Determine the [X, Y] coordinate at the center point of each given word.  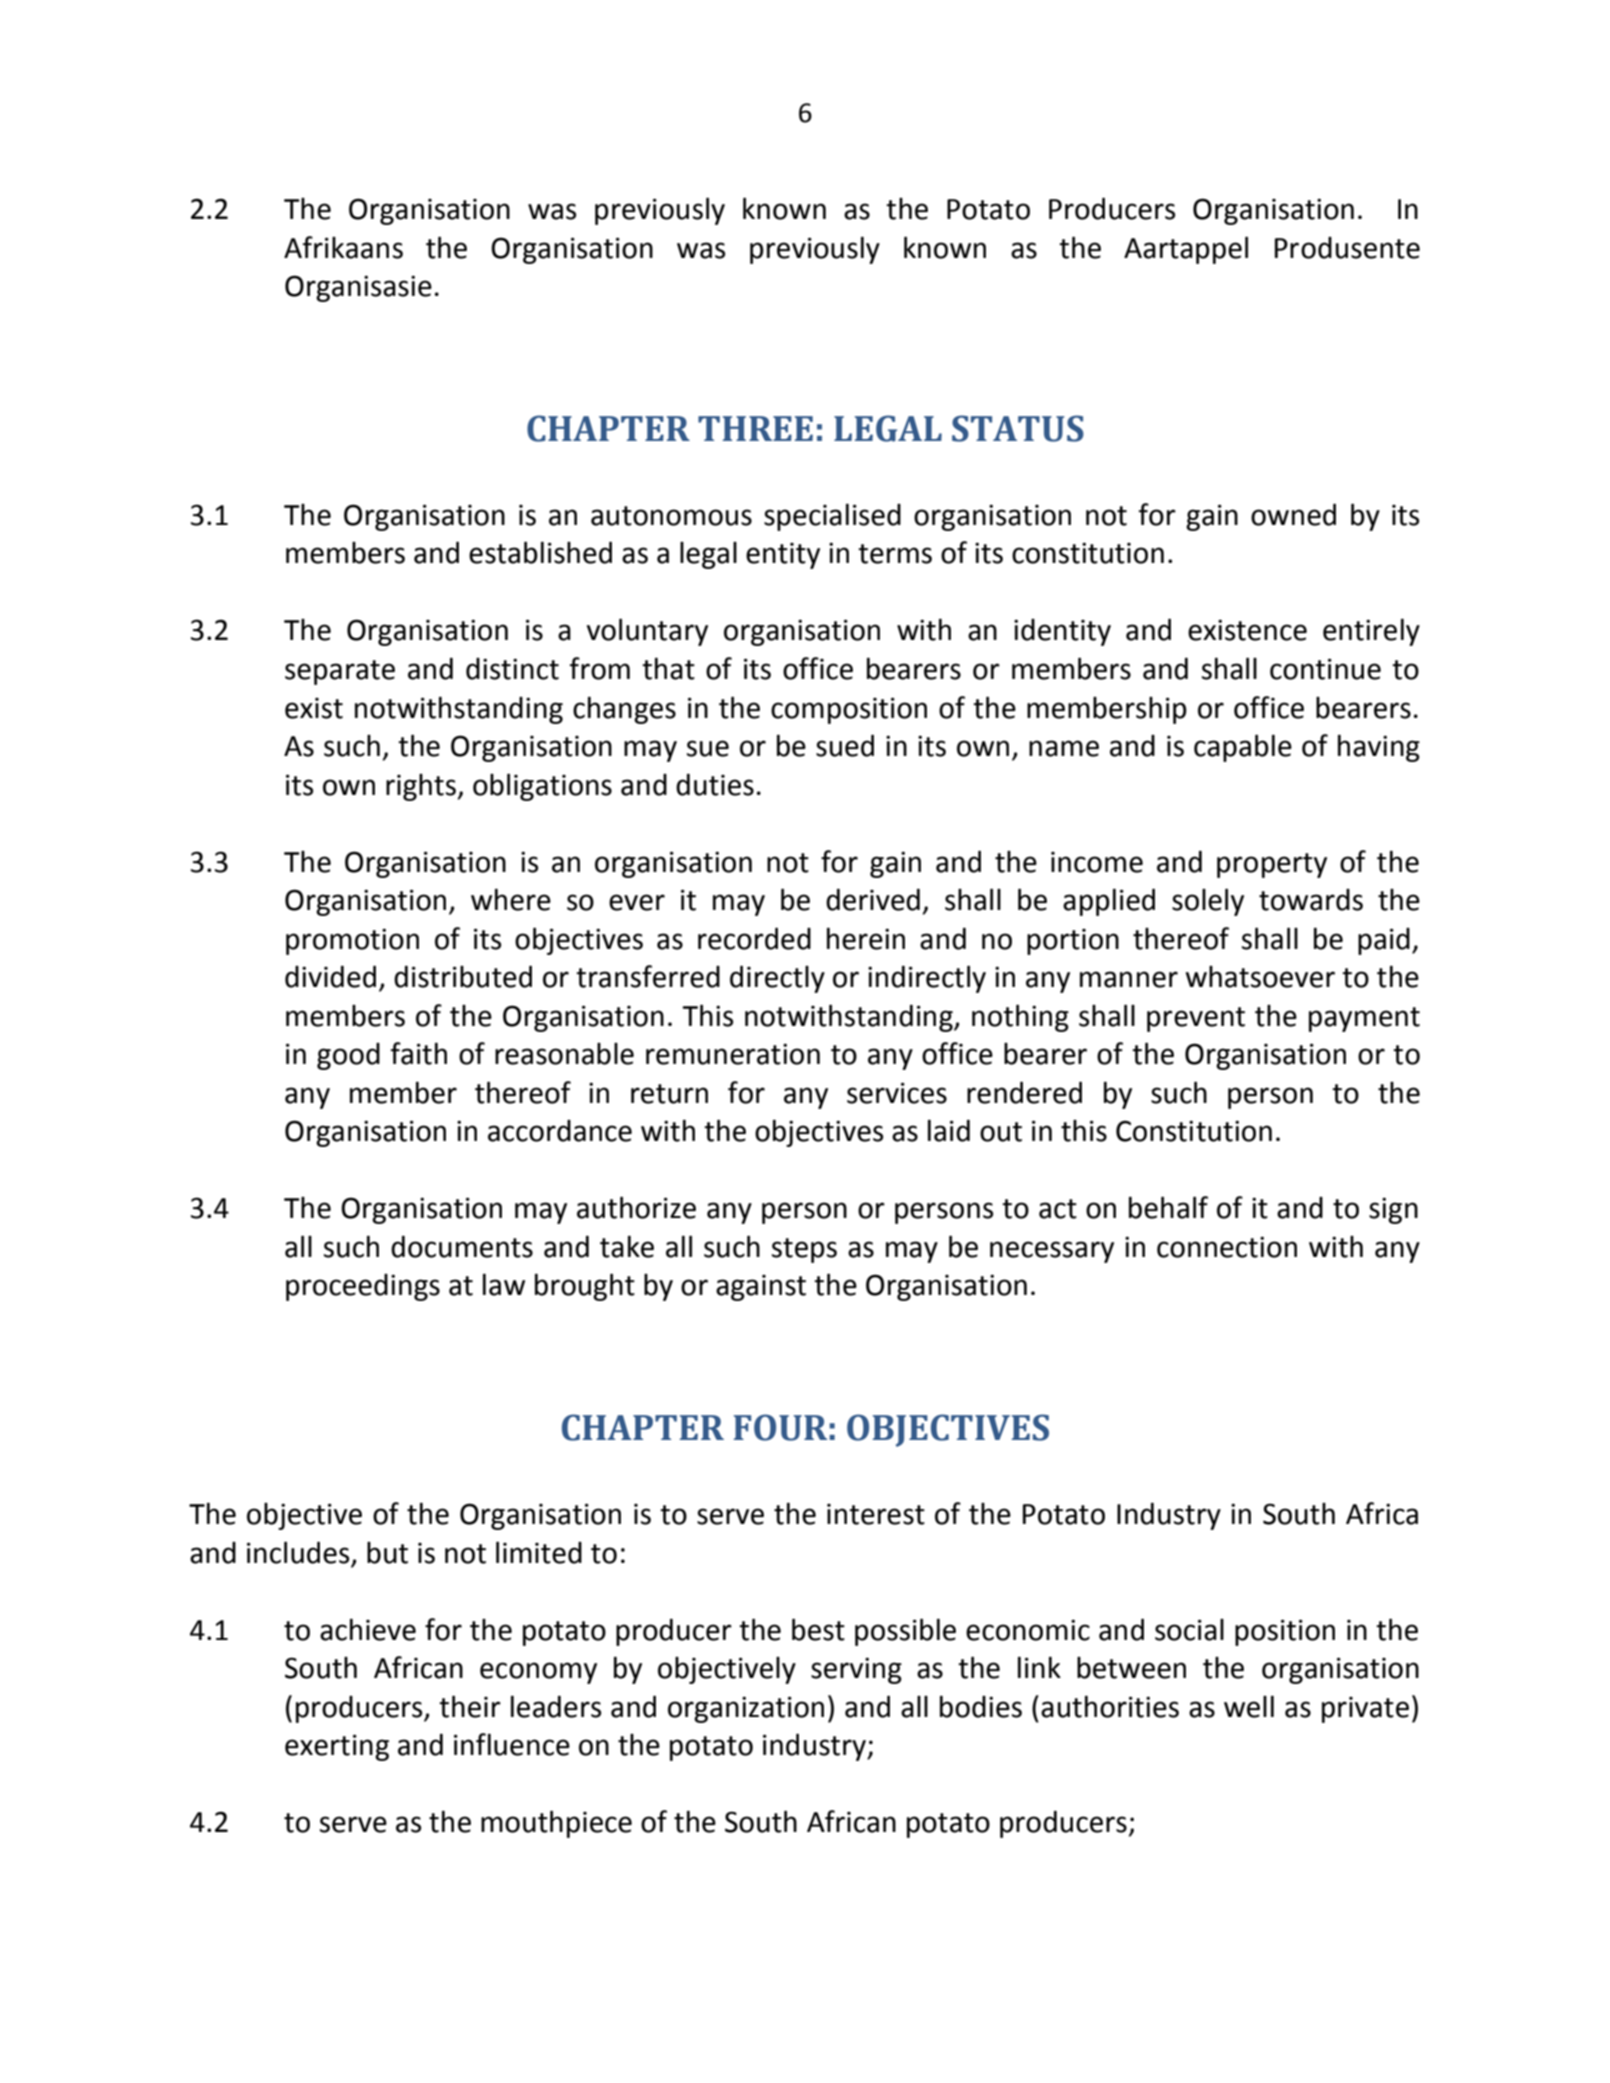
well [1249, 1706]
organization [746, 1709]
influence [512, 1744]
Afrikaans [343, 247]
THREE [755, 428]
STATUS [1018, 428]
